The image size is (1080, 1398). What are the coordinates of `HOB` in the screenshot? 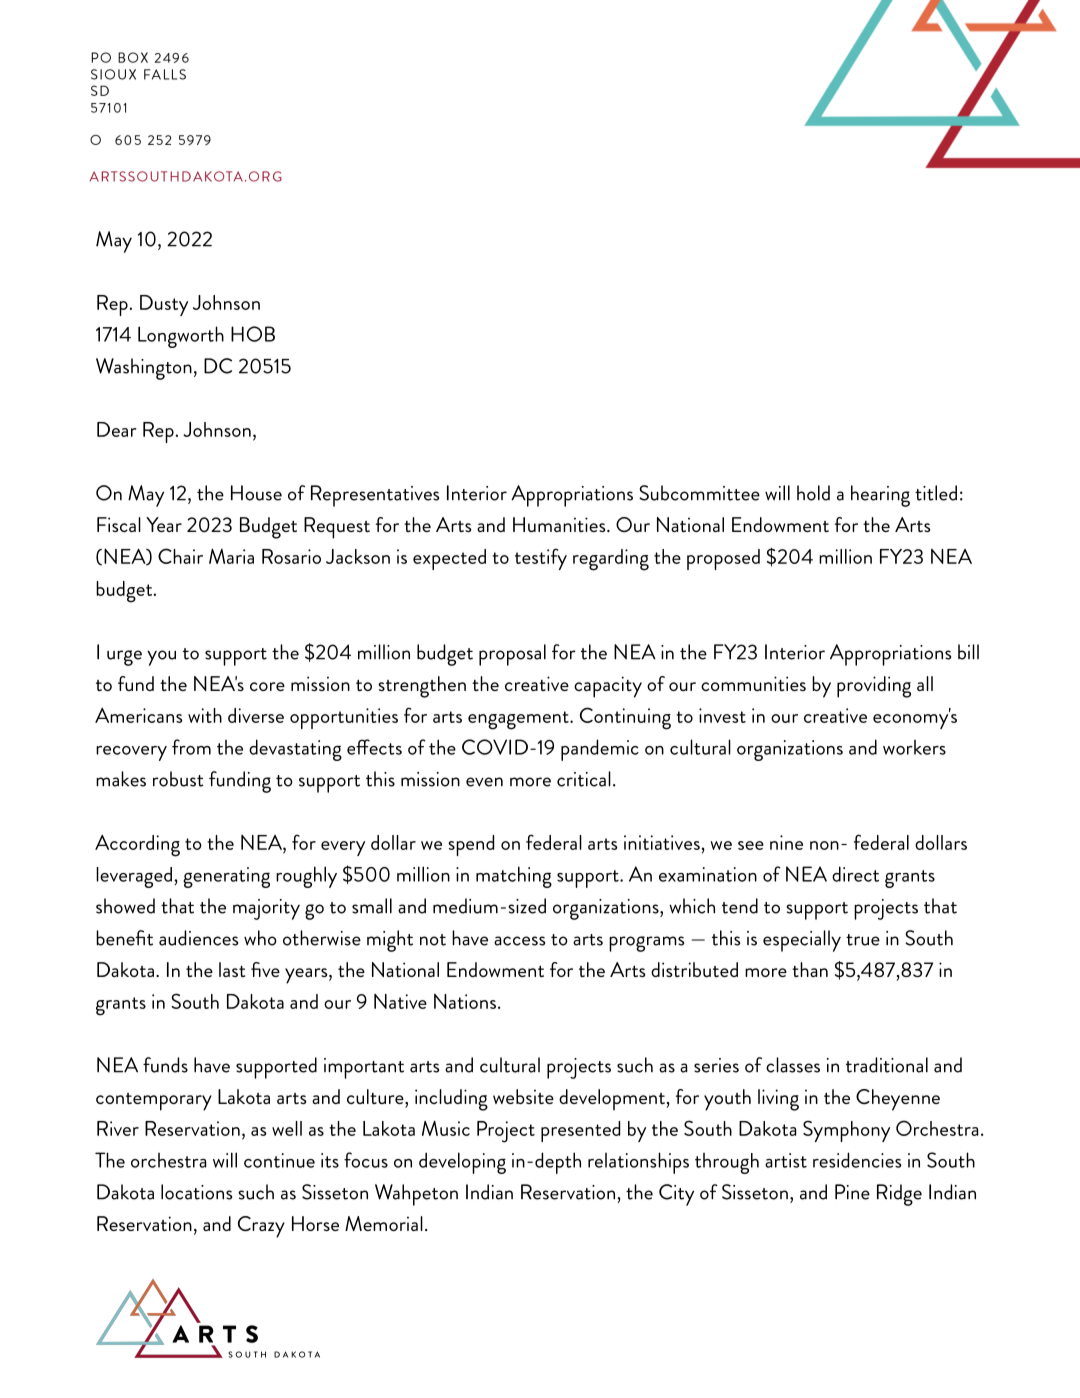 It's located at (253, 334).
